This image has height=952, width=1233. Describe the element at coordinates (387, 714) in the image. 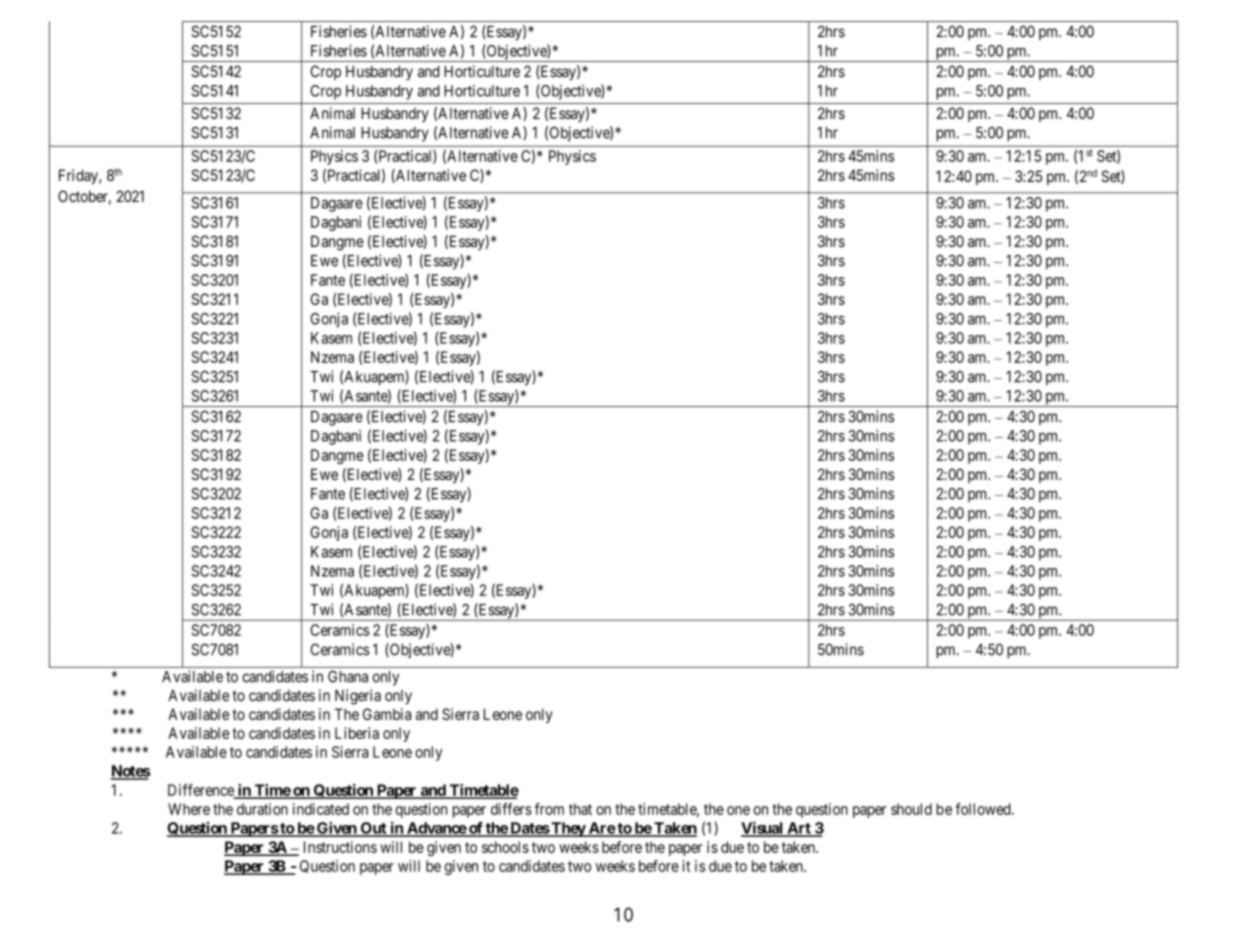

I see `Gambia` at that location.
